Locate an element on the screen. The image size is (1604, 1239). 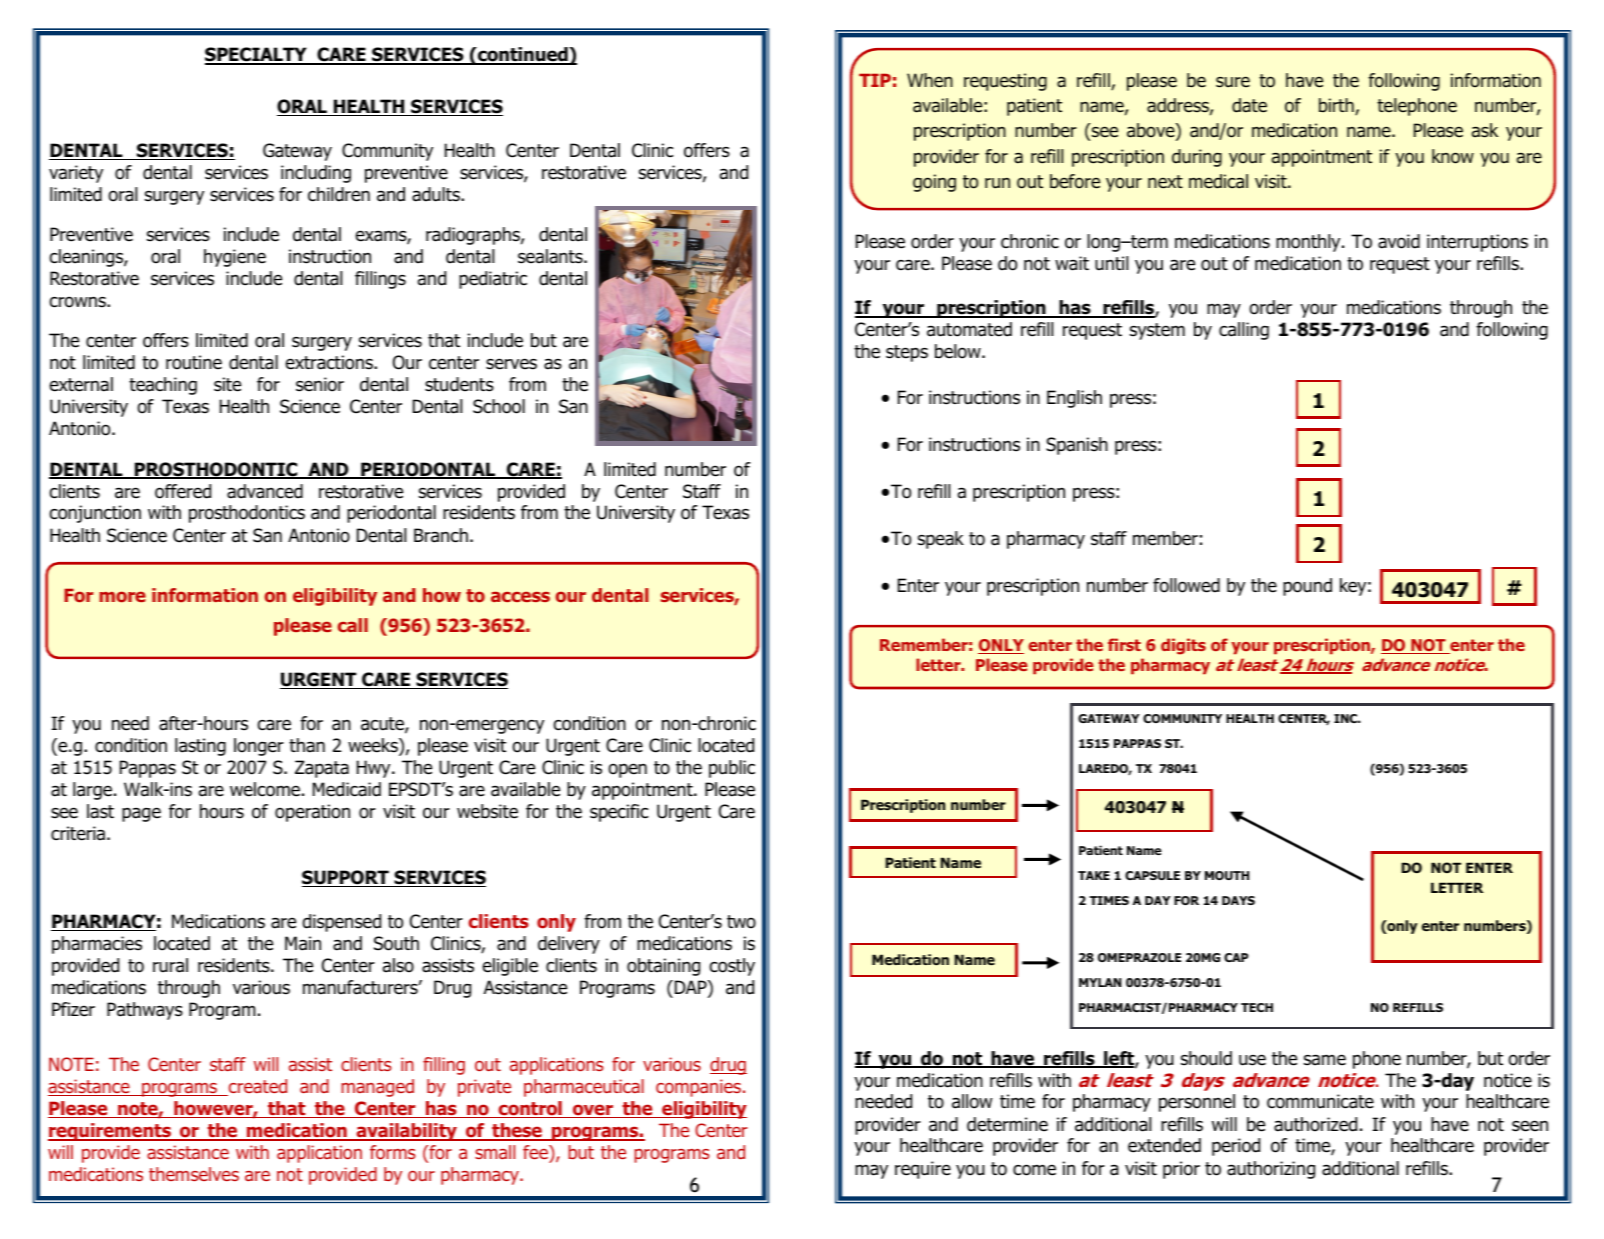
steps is located at coordinates (907, 353).
